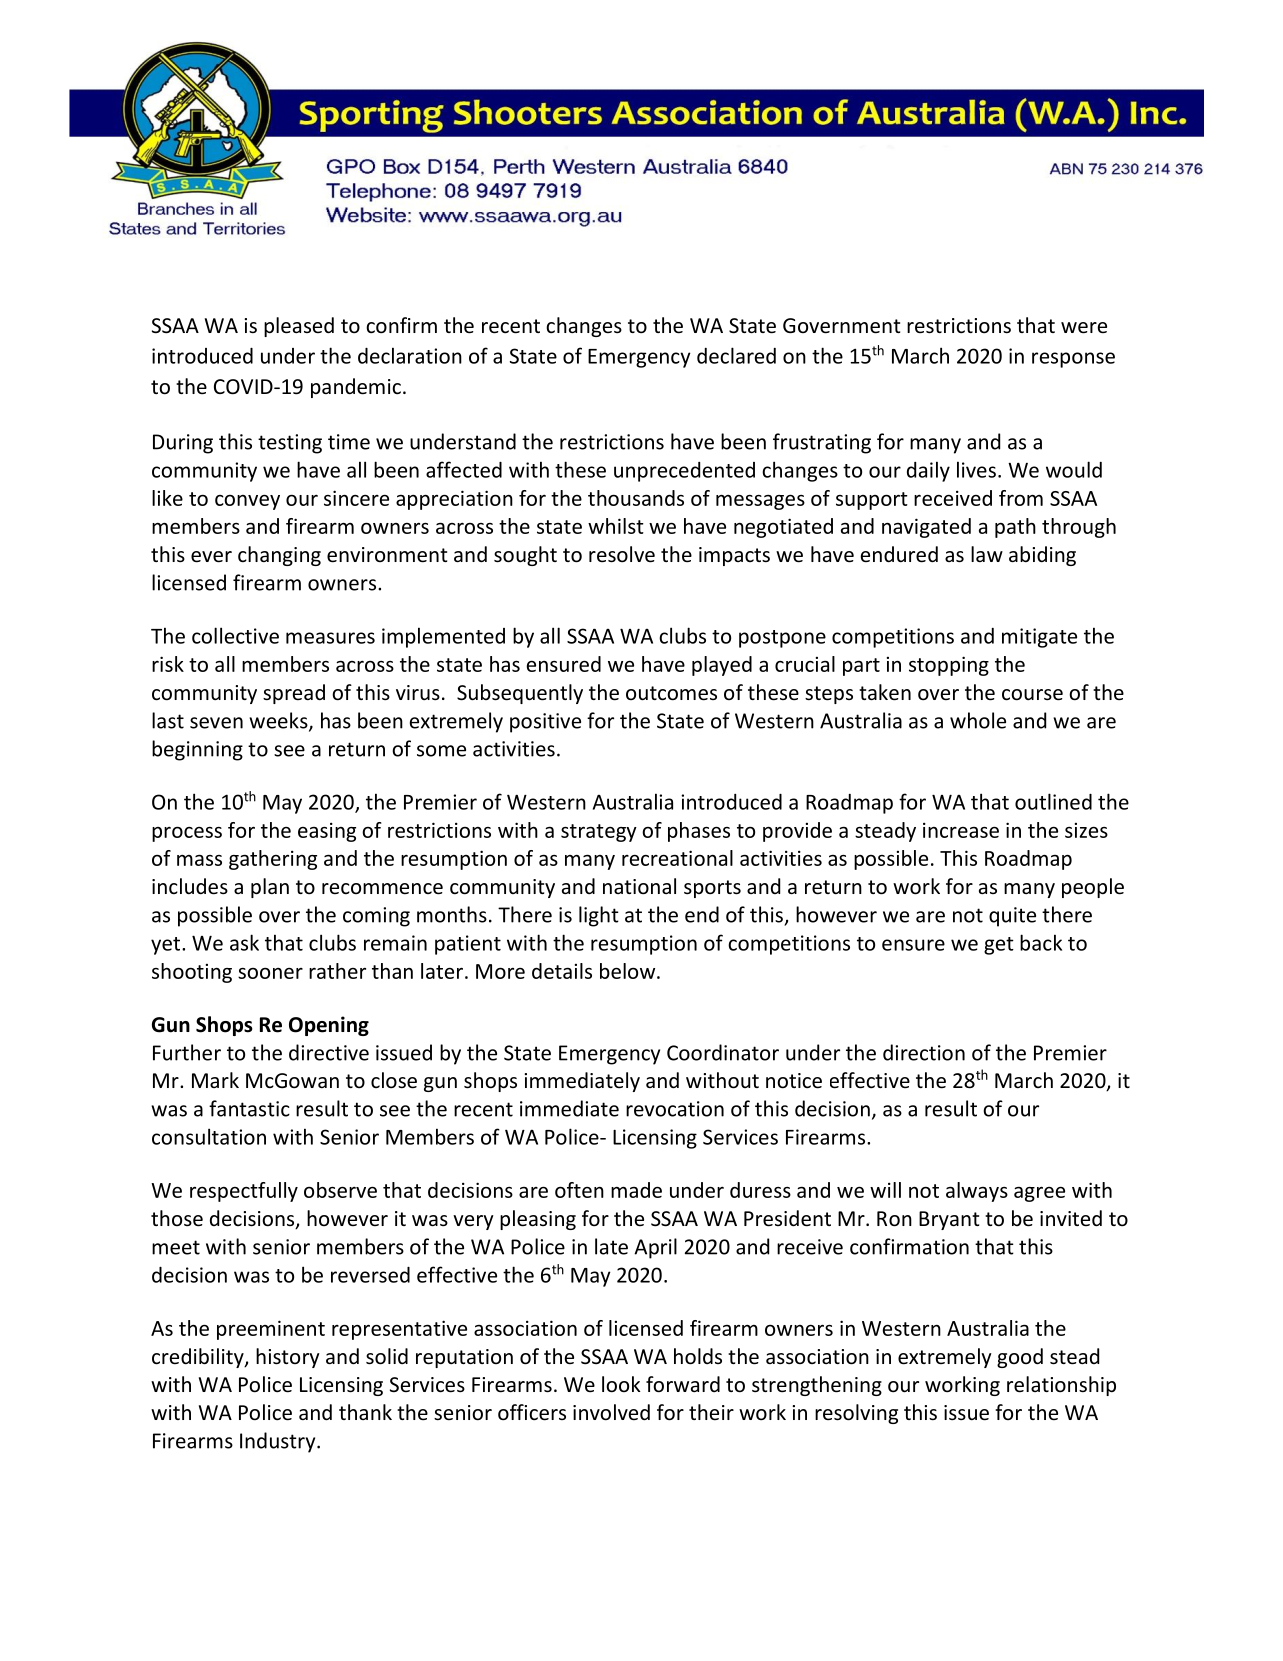  Describe the element at coordinates (279, 1442) in the document. I see `Industry` at that location.
